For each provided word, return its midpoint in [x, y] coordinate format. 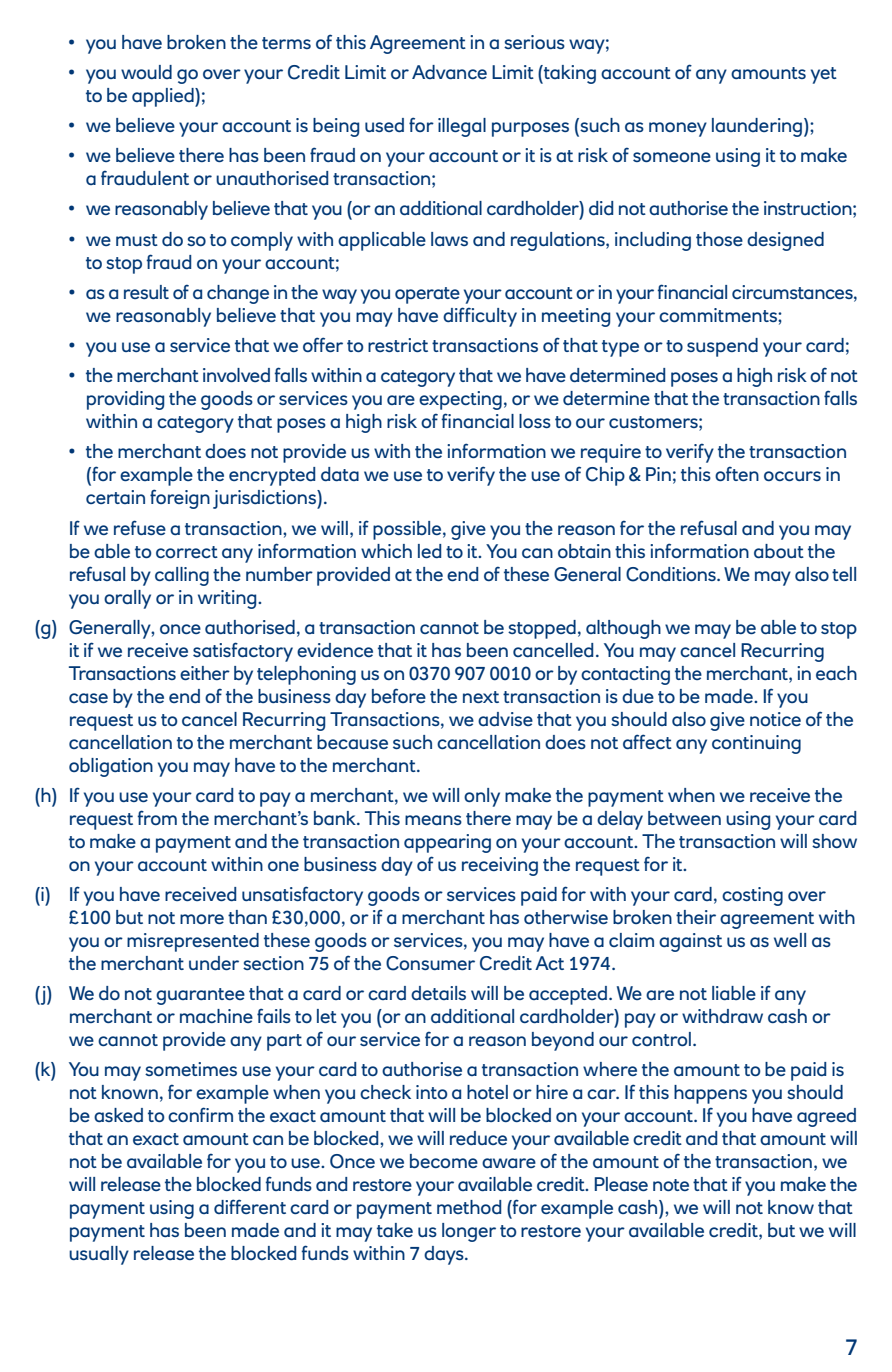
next [481, 697]
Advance [449, 72]
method [469, 1207]
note [671, 1185]
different [250, 1206]
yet [824, 75]
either [205, 673]
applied [164, 97]
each [836, 673]
